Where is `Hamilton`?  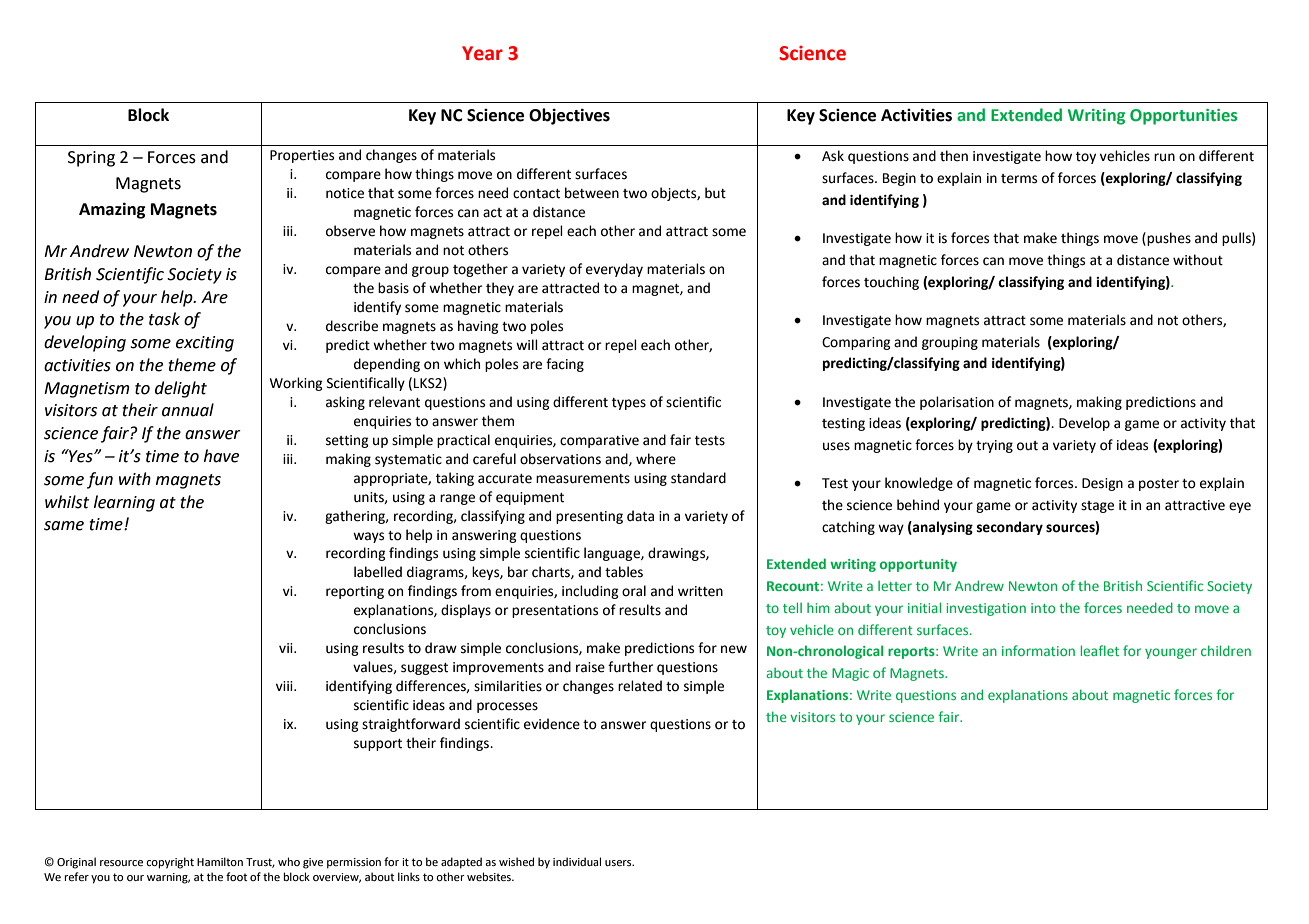 Hamilton is located at coordinates (220, 861).
